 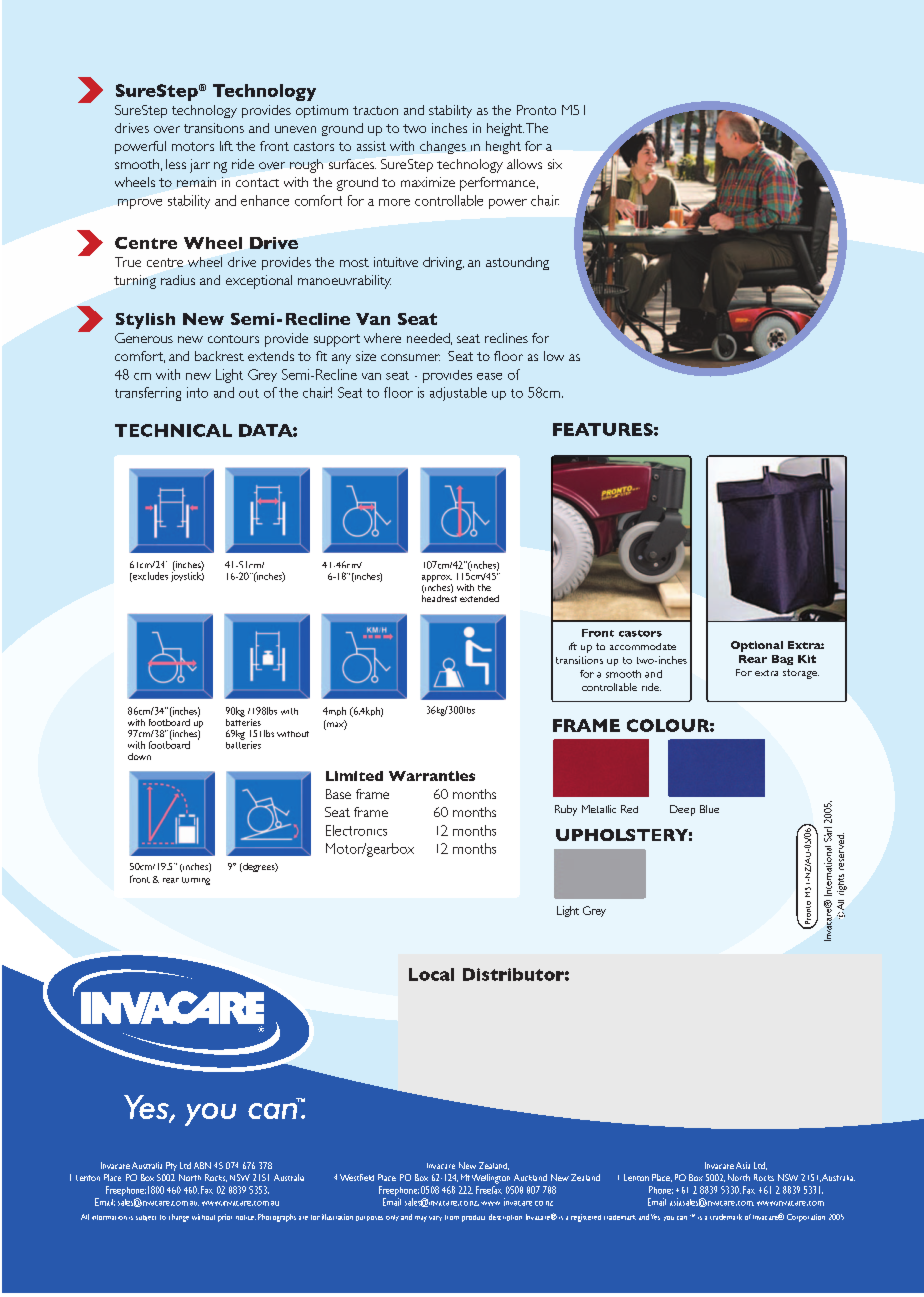 I want to click on adjustable, so click(x=458, y=394).
